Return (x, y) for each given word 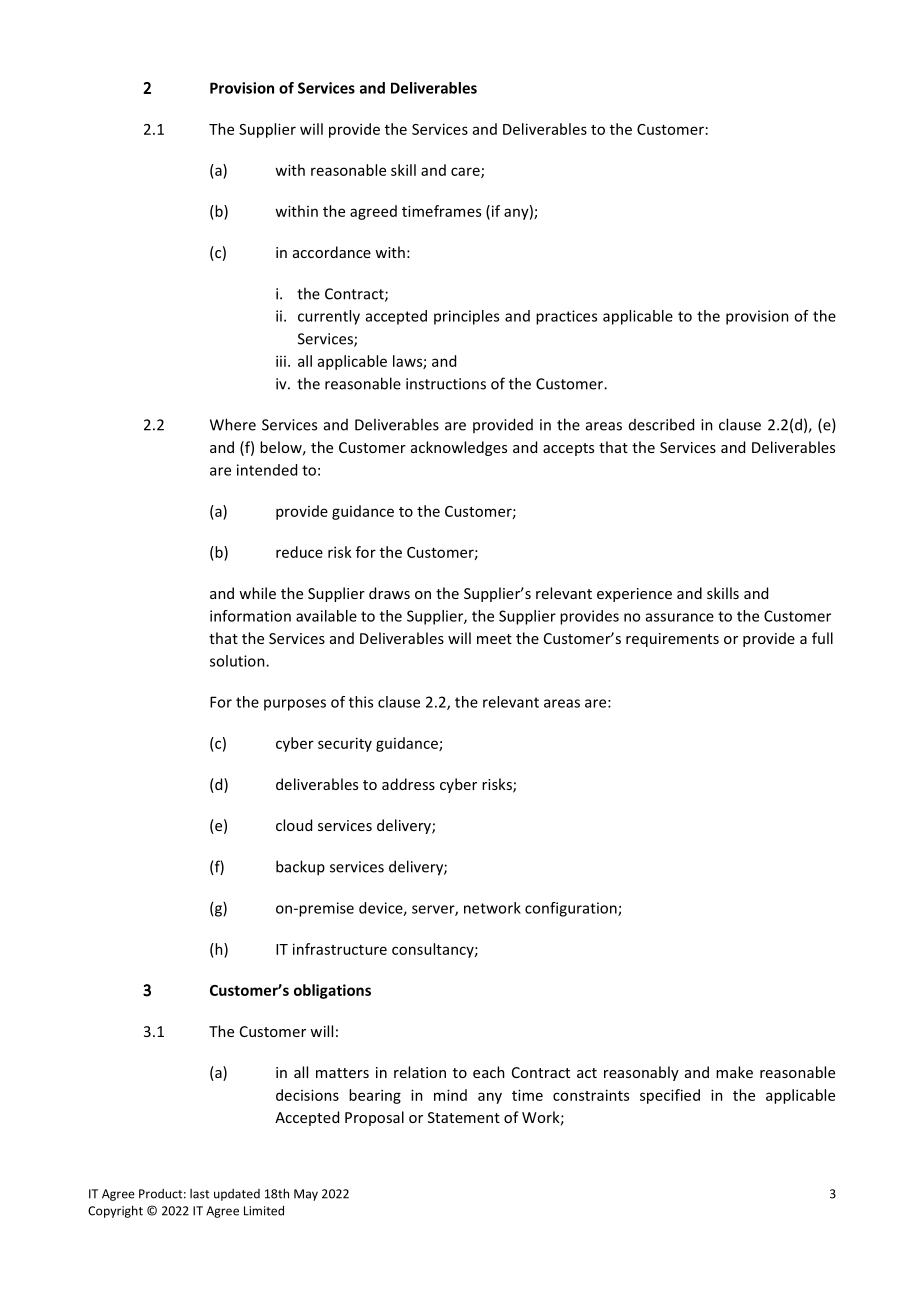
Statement (464, 1117)
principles (466, 317)
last (199, 1194)
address (408, 784)
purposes (295, 705)
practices (566, 317)
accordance (332, 252)
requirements (672, 640)
